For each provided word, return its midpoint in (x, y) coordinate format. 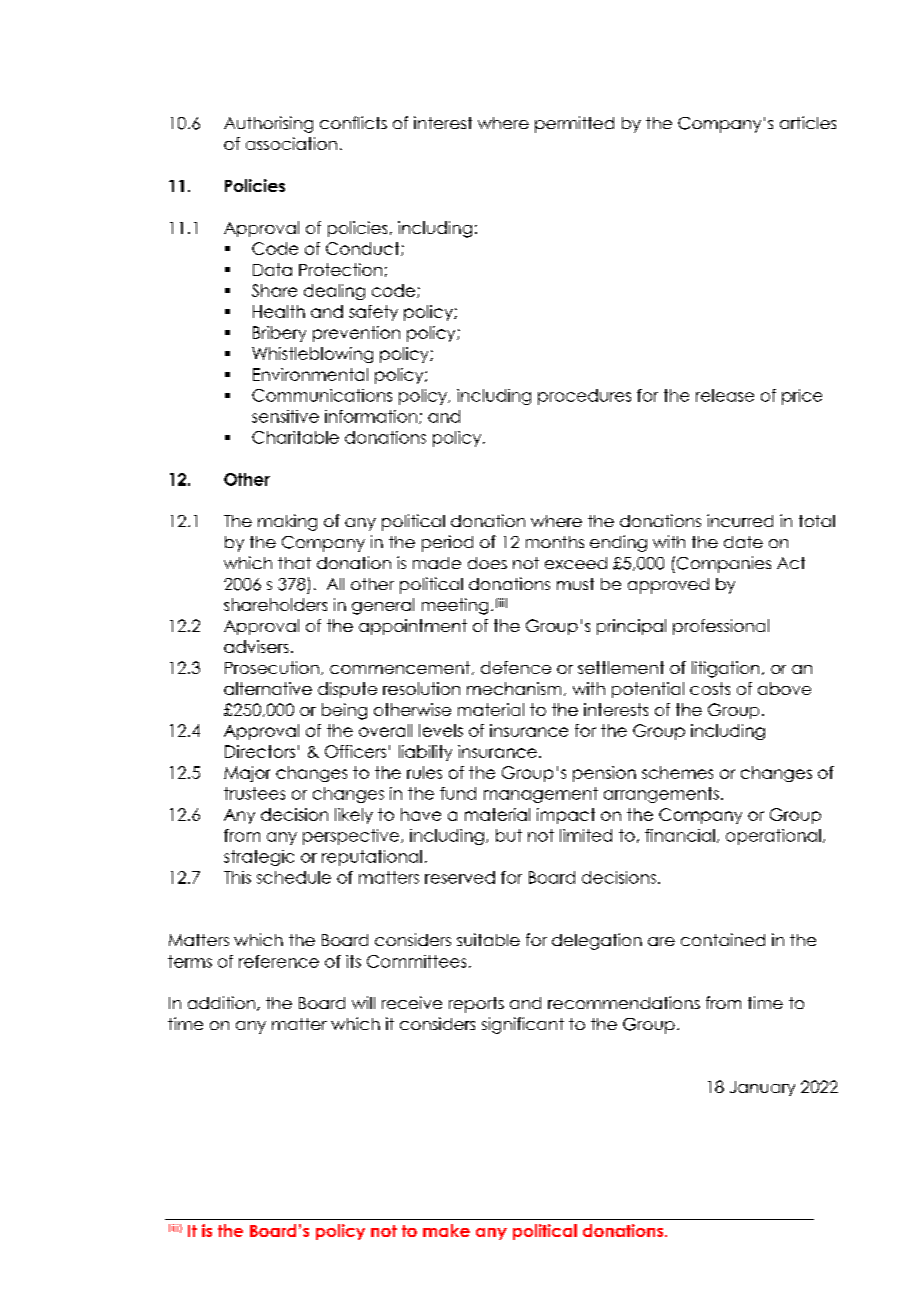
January (762, 1088)
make (446, 1230)
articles (808, 122)
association (291, 143)
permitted (574, 124)
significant (523, 1025)
